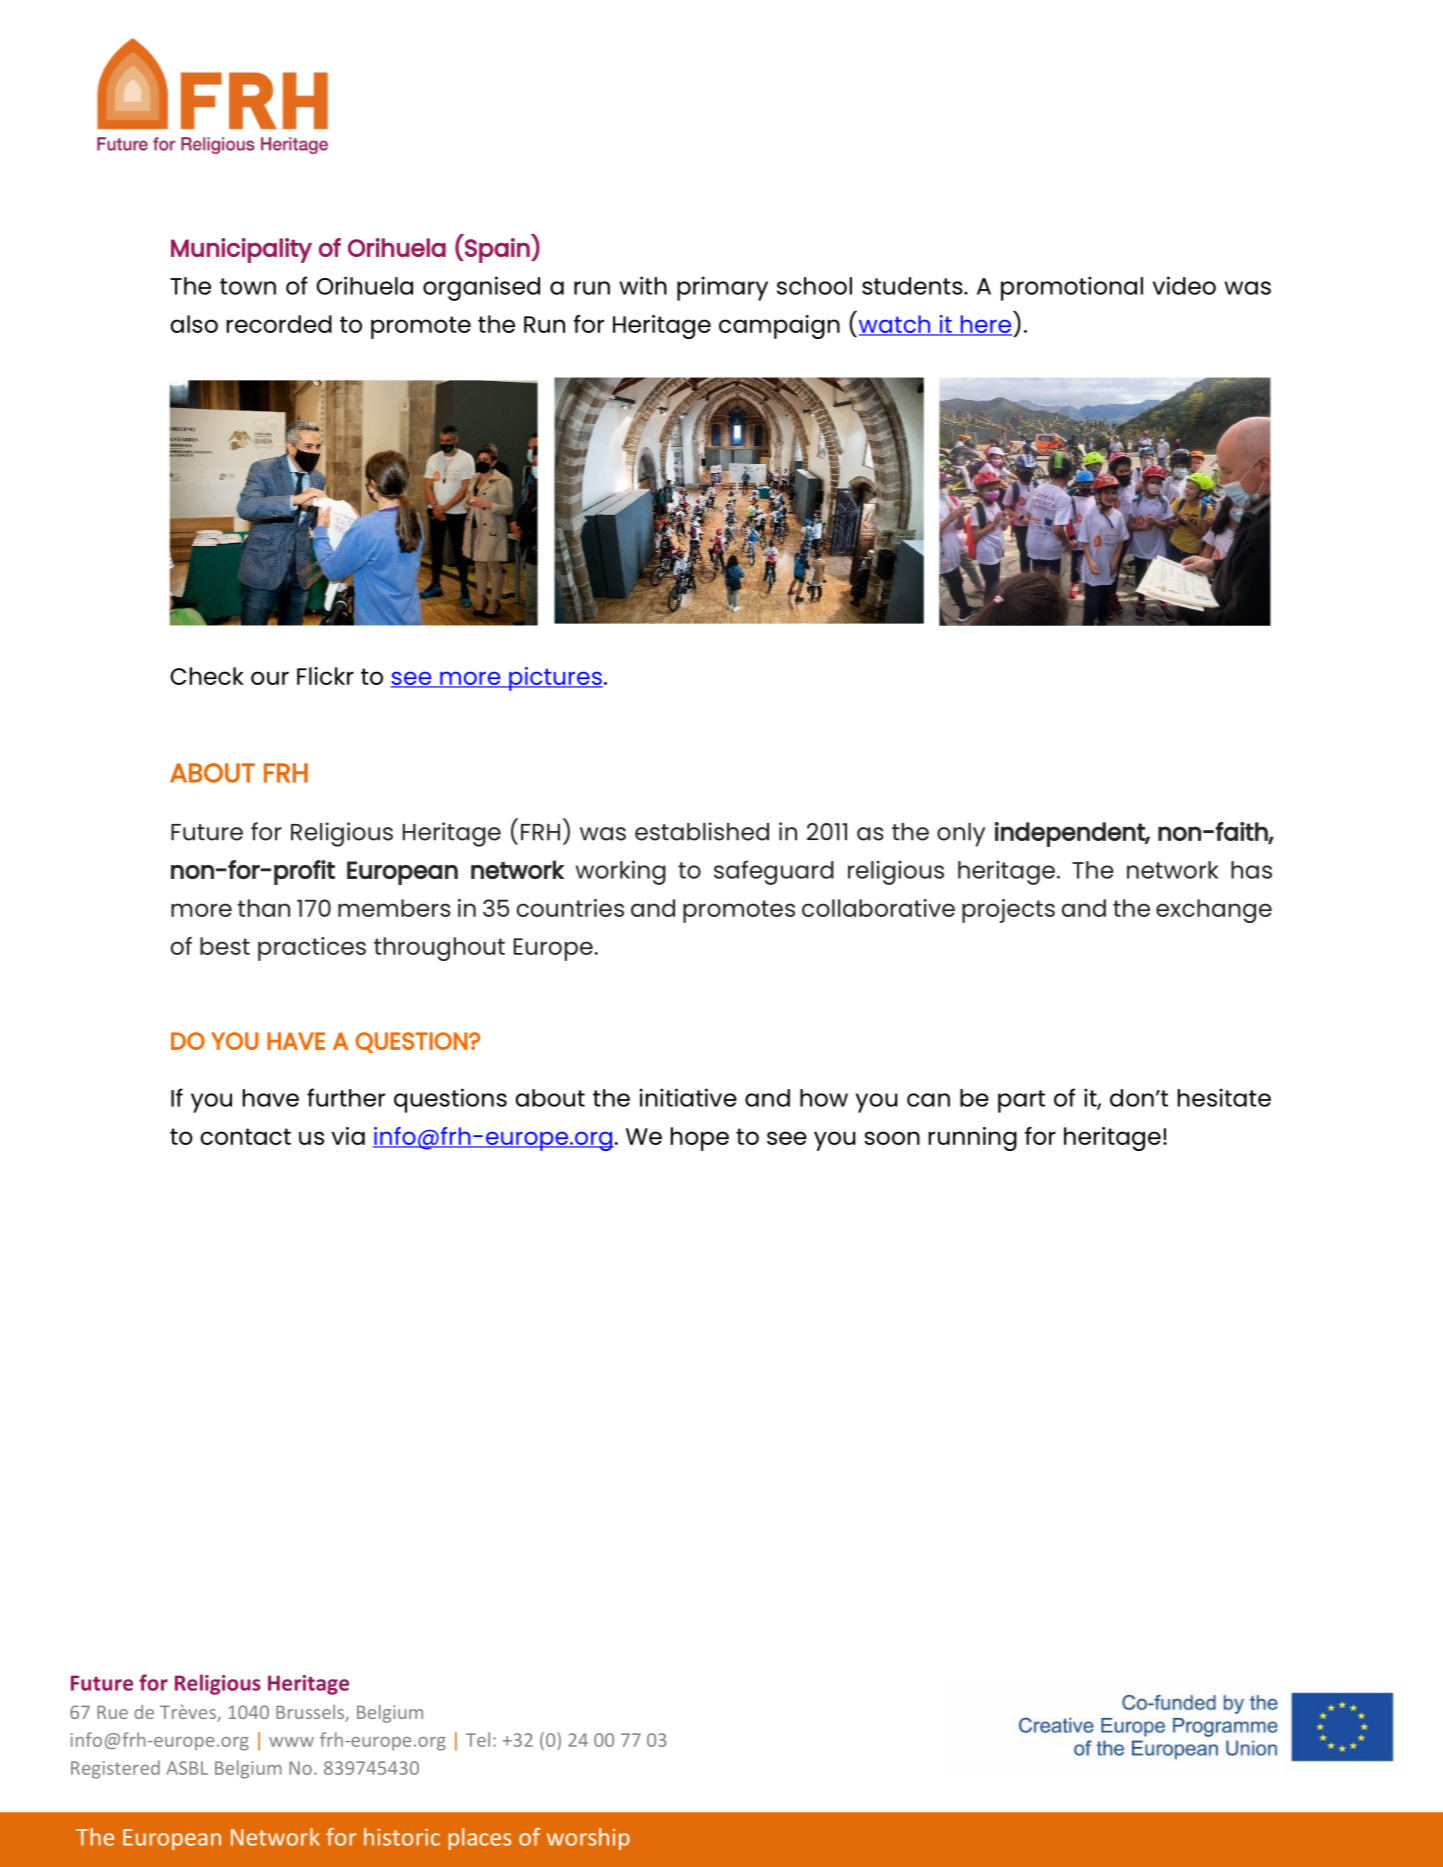  Describe the element at coordinates (702, 831) in the screenshot. I see `established` at that location.
